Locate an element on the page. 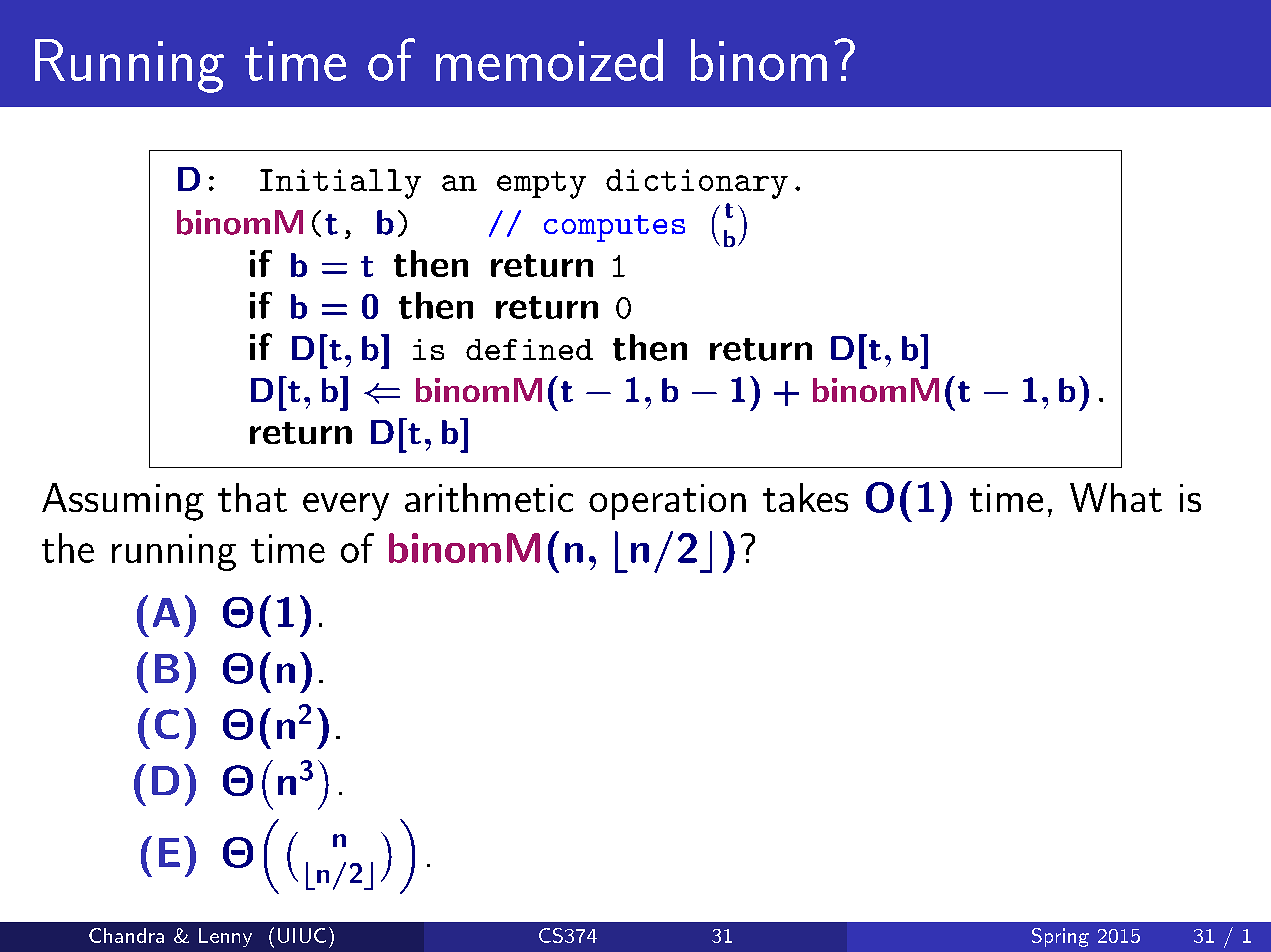 The image size is (1271, 952). memoized is located at coordinates (549, 60).
